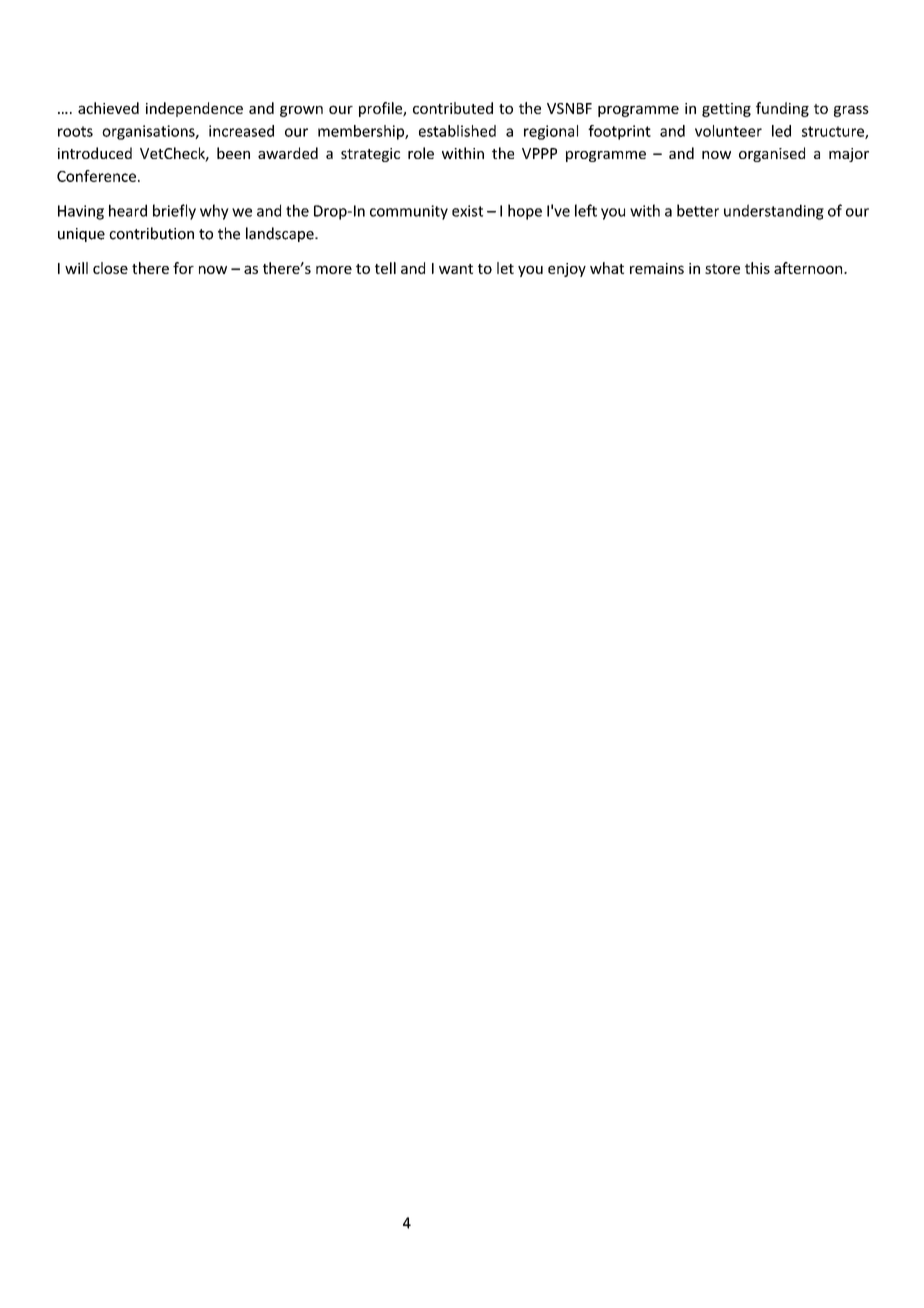 The image size is (924, 1308). What do you see at coordinates (467, 211) in the document?
I see `exist` at bounding box center [467, 211].
